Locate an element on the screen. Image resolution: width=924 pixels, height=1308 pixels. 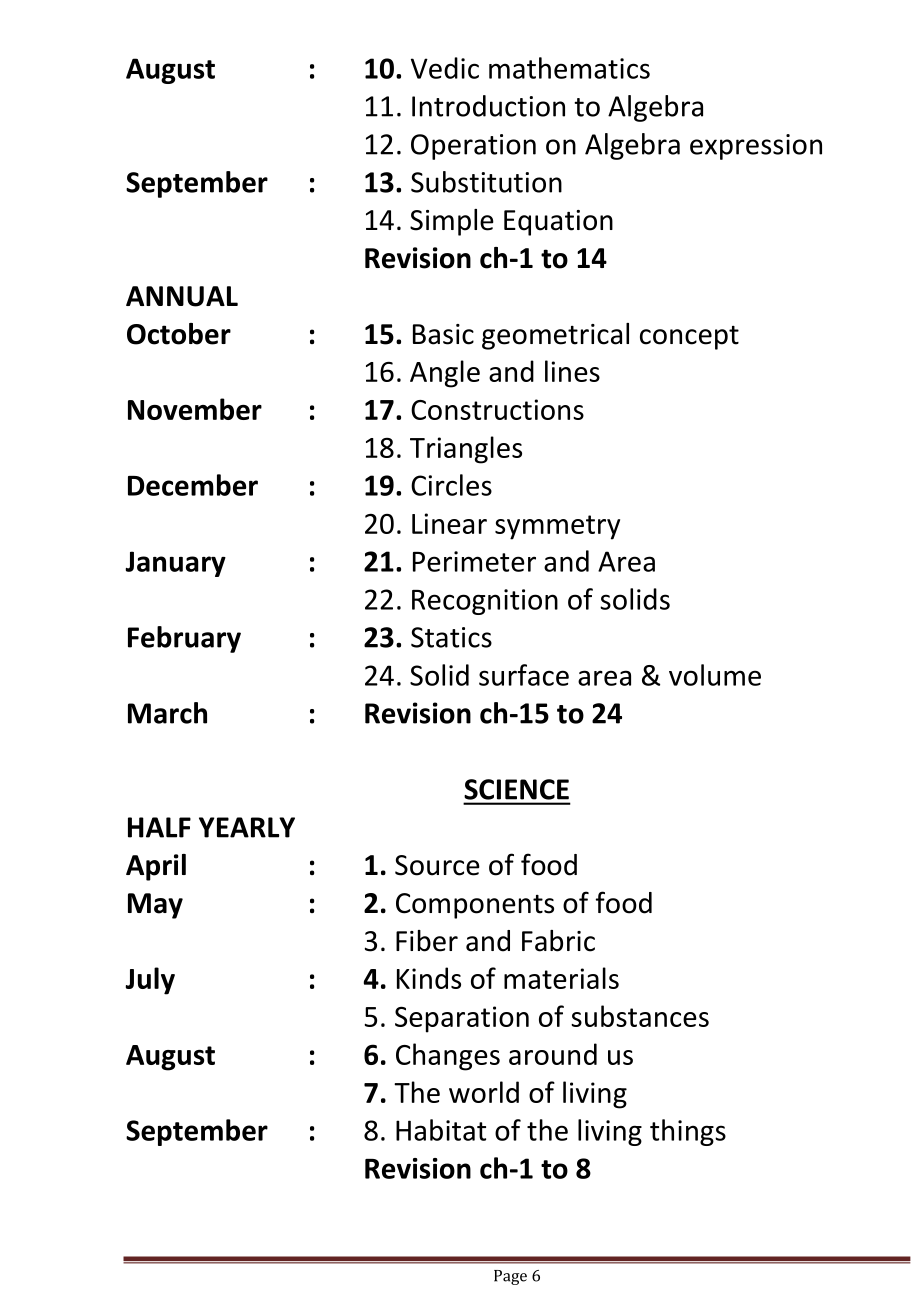
Constructions is located at coordinates (497, 409).
